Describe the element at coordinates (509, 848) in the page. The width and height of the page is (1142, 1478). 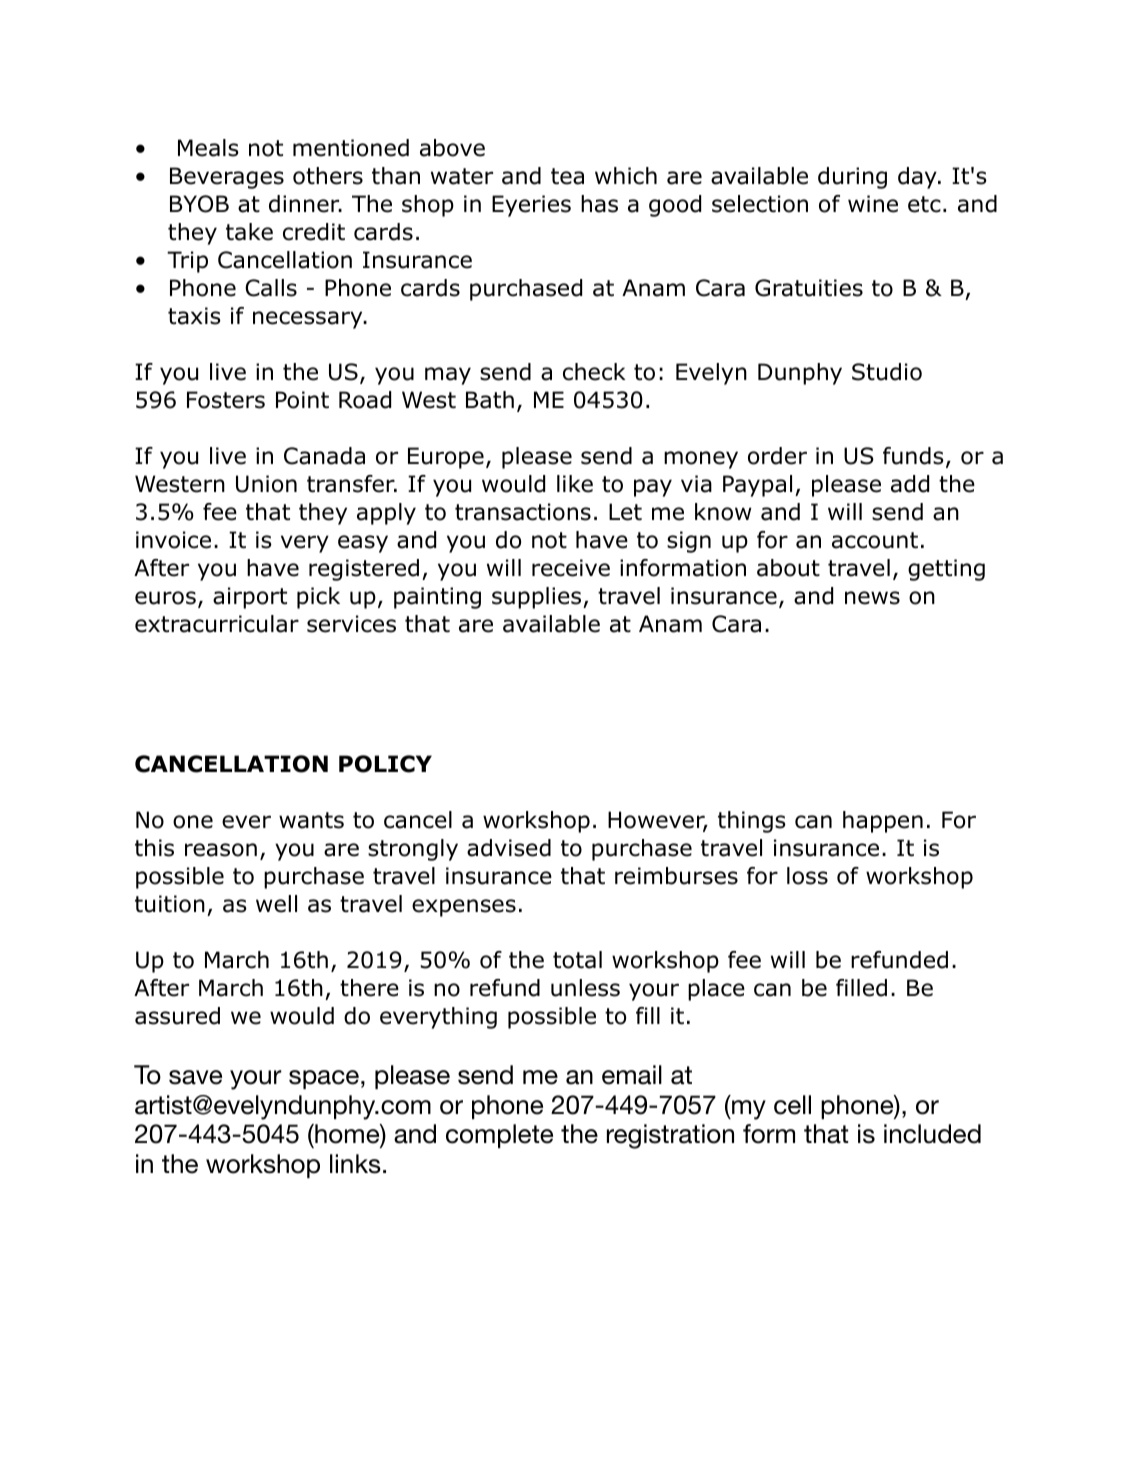
I see `advised` at that location.
